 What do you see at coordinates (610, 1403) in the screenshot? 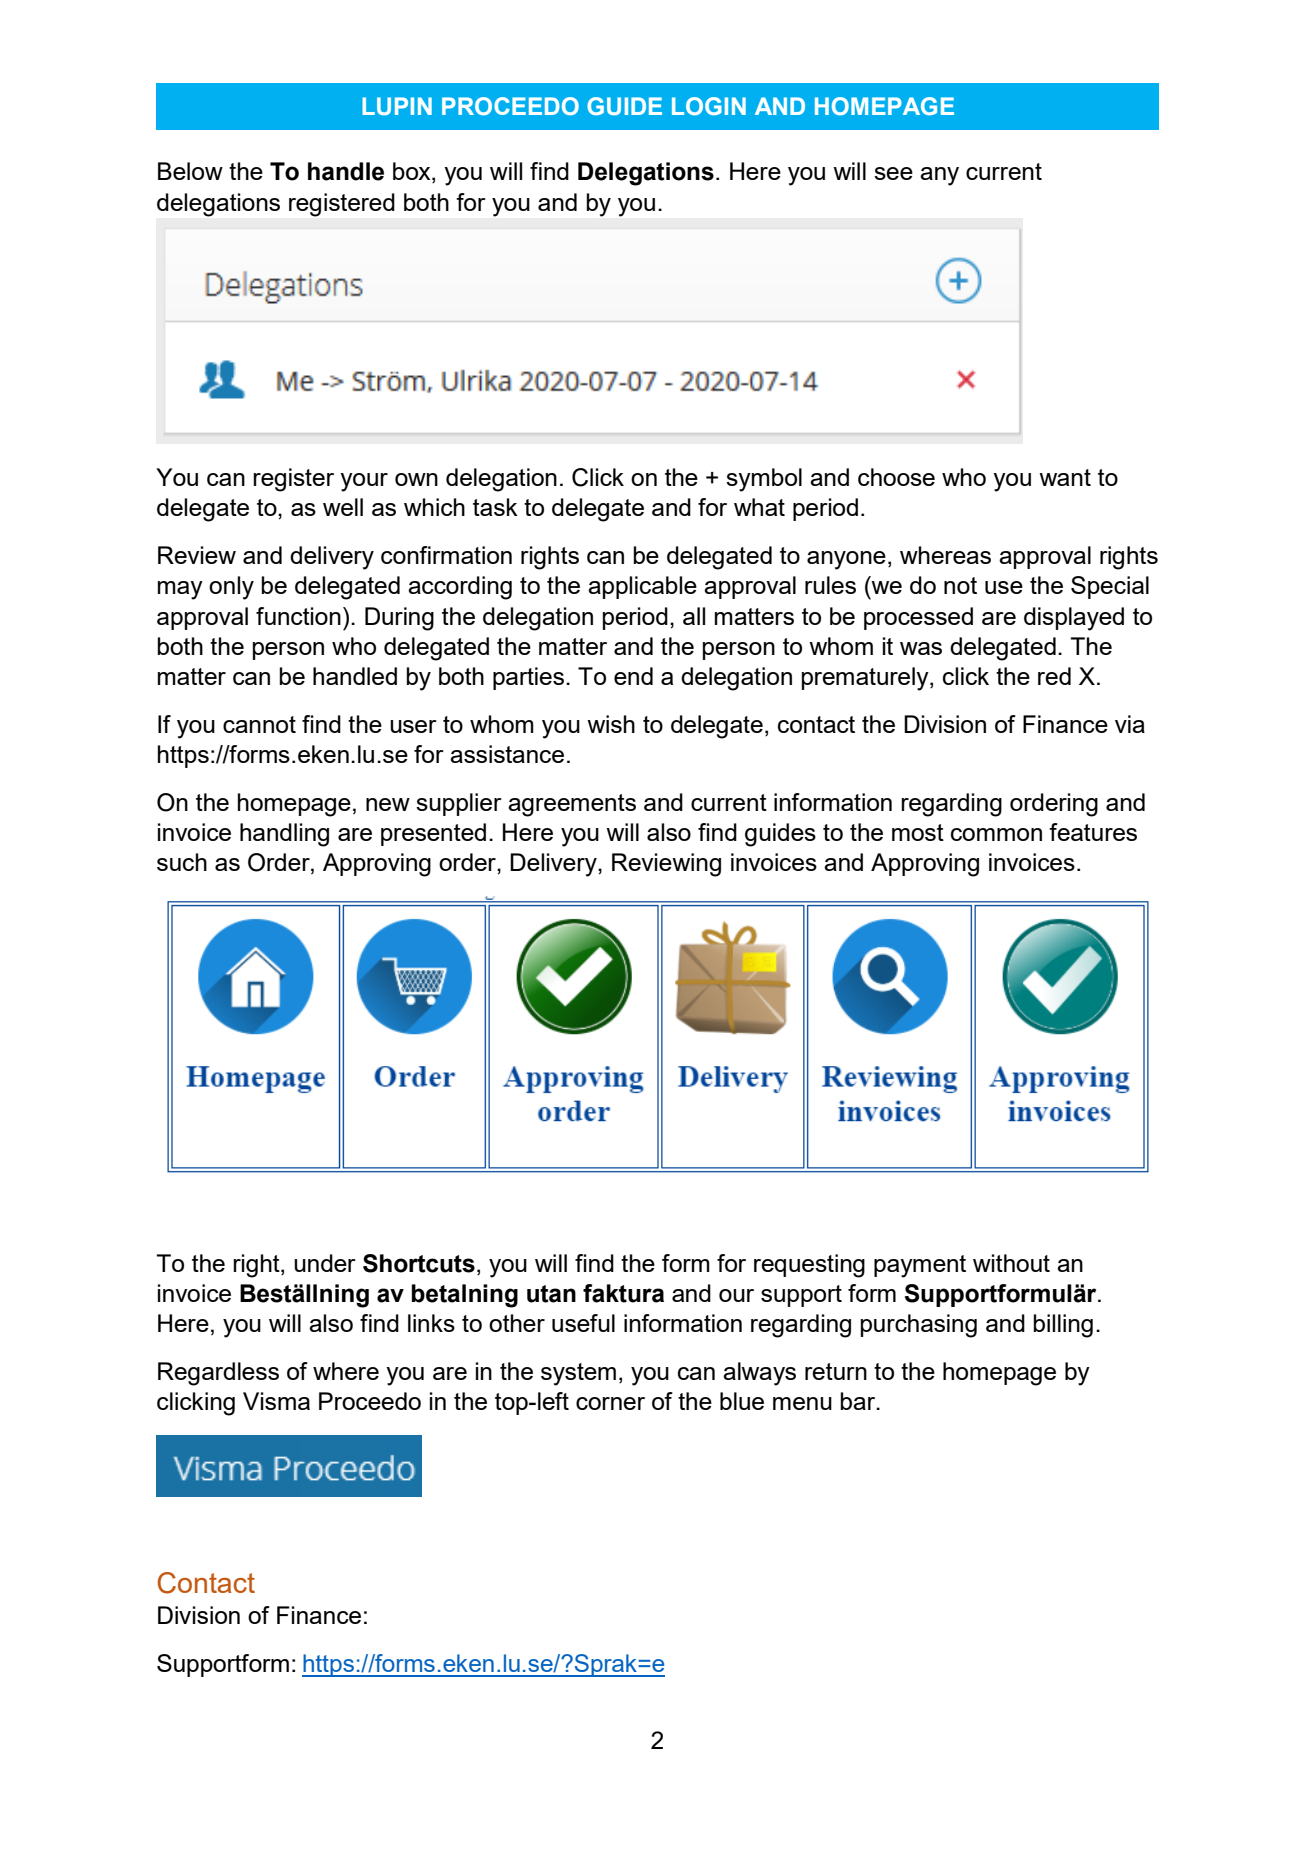
I see `corner` at bounding box center [610, 1403].
